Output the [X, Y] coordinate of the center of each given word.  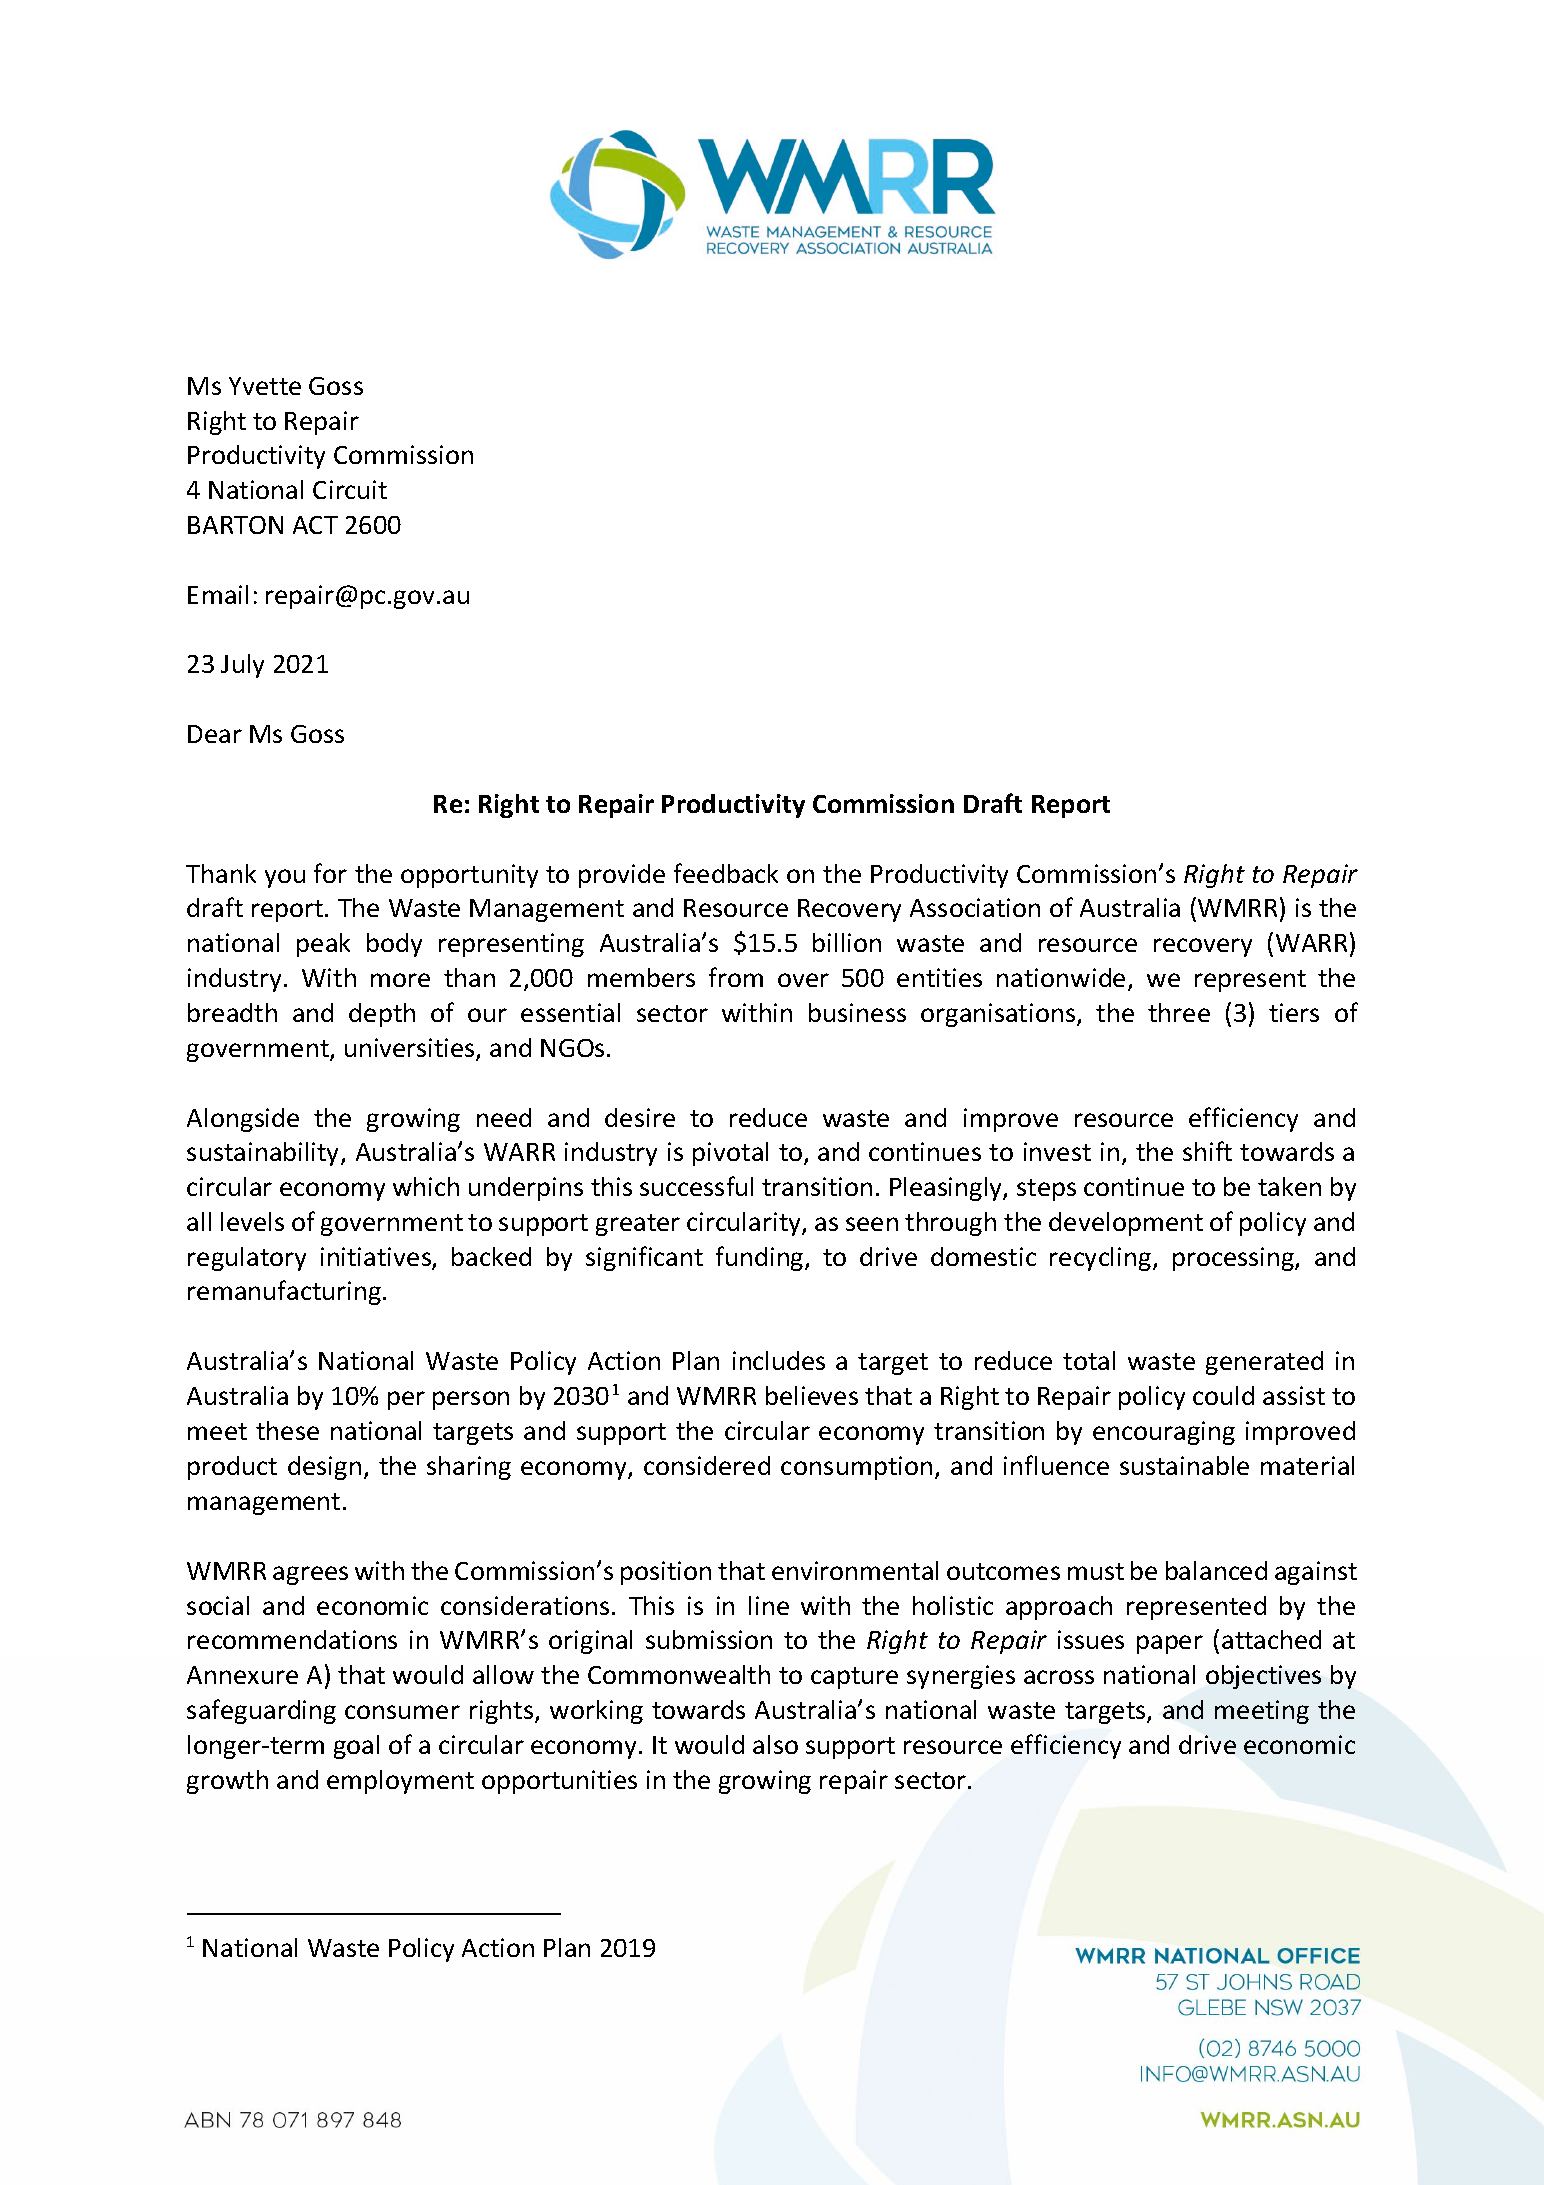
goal [356, 1747]
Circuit [350, 489]
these [287, 1430]
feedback [726, 873]
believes [812, 1395]
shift [1207, 1151]
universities [411, 1049]
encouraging [1164, 1433]
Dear [215, 734]
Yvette [265, 386]
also [775, 1744]
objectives [1263, 1677]
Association [975, 907]
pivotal [730, 1154]
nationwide [1061, 977]
